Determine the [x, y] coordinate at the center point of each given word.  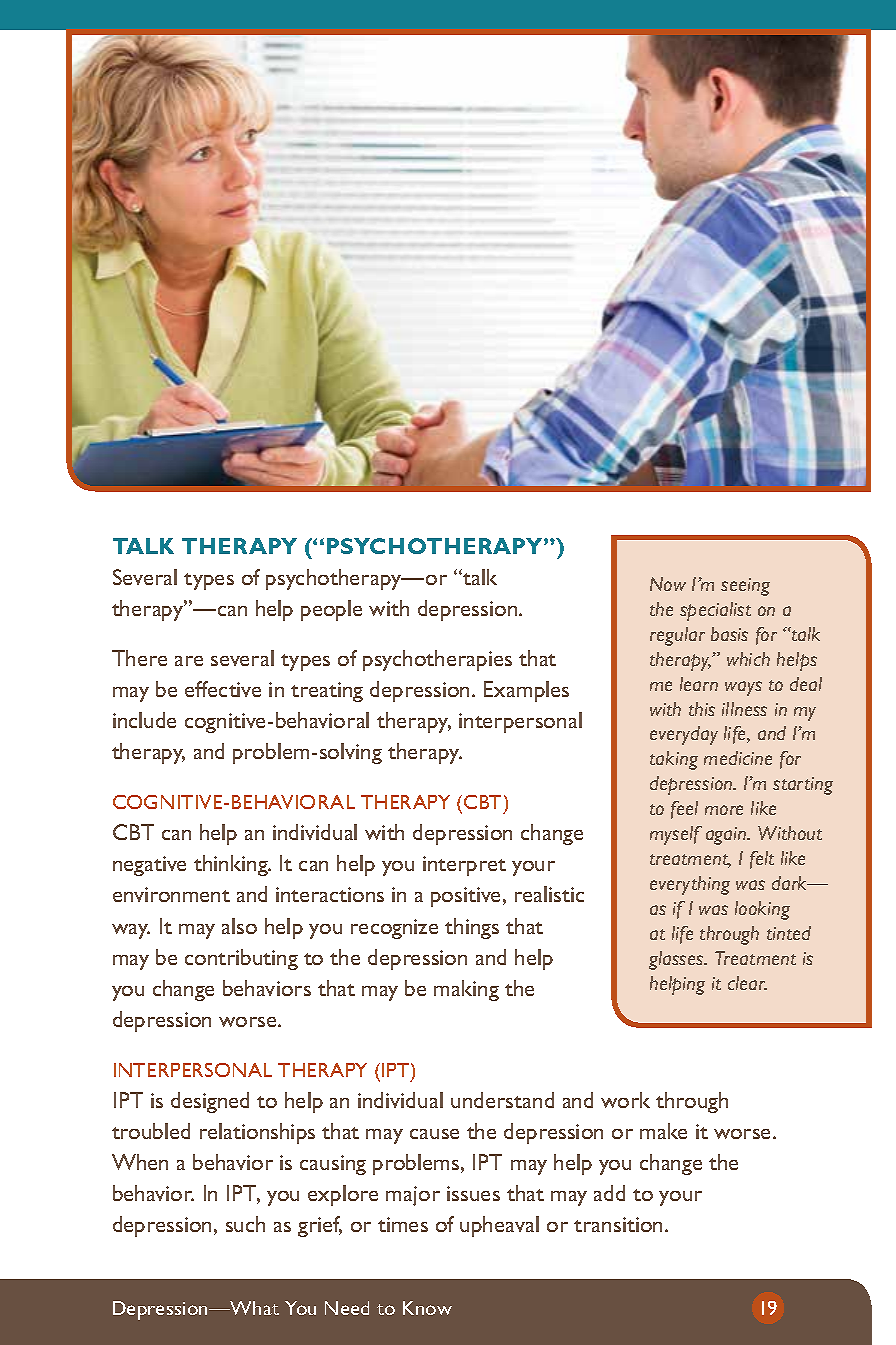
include [144, 720]
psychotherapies [437, 660]
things [472, 928]
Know [427, 1308]
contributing [241, 959]
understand [502, 1100]
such [245, 1224]
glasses [677, 960]
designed [210, 1102]
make [663, 1131]
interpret [464, 866]
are [189, 661]
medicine [738, 758]
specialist [715, 611]
